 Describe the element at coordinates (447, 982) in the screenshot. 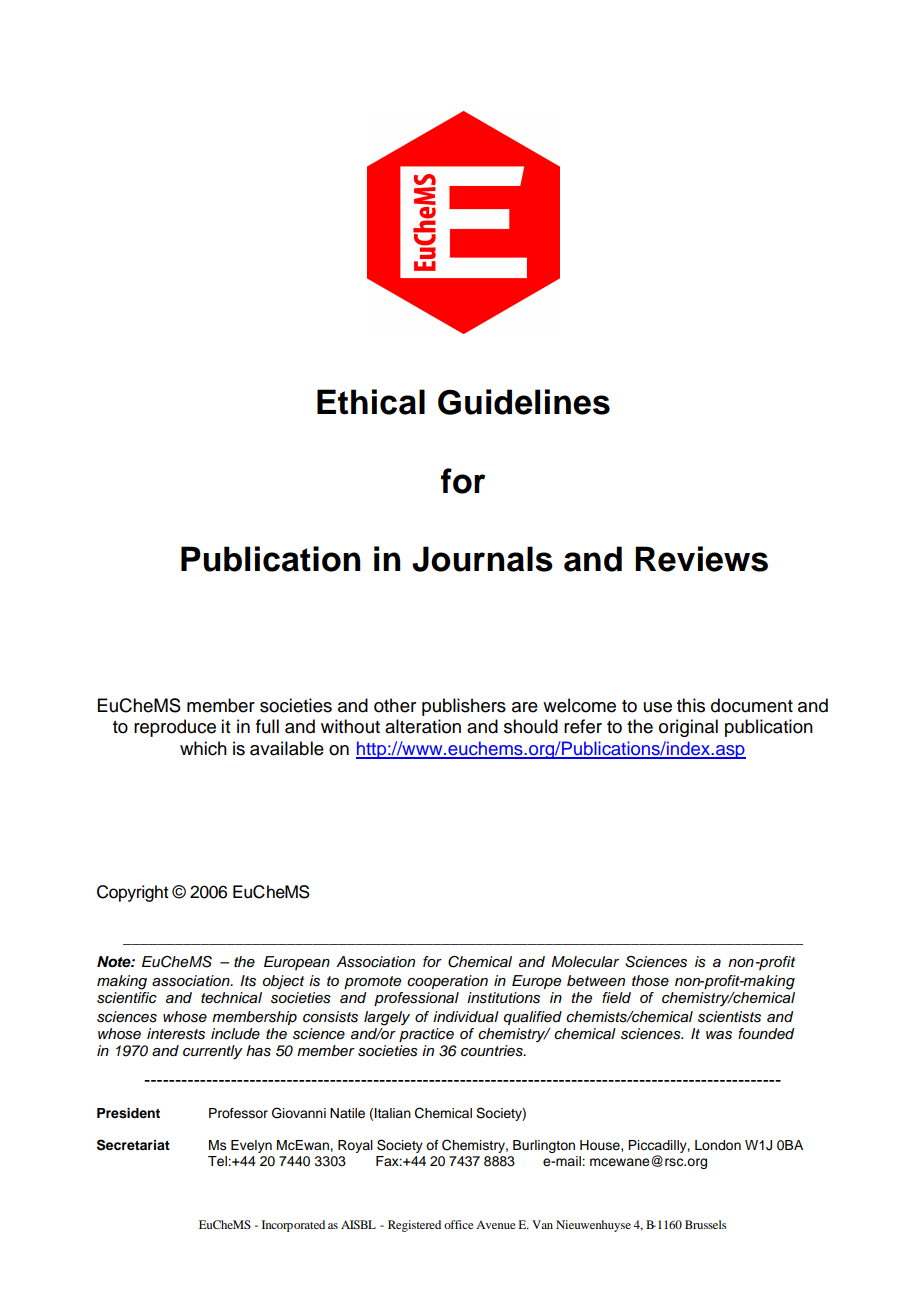

I see `cooperation` at that location.
